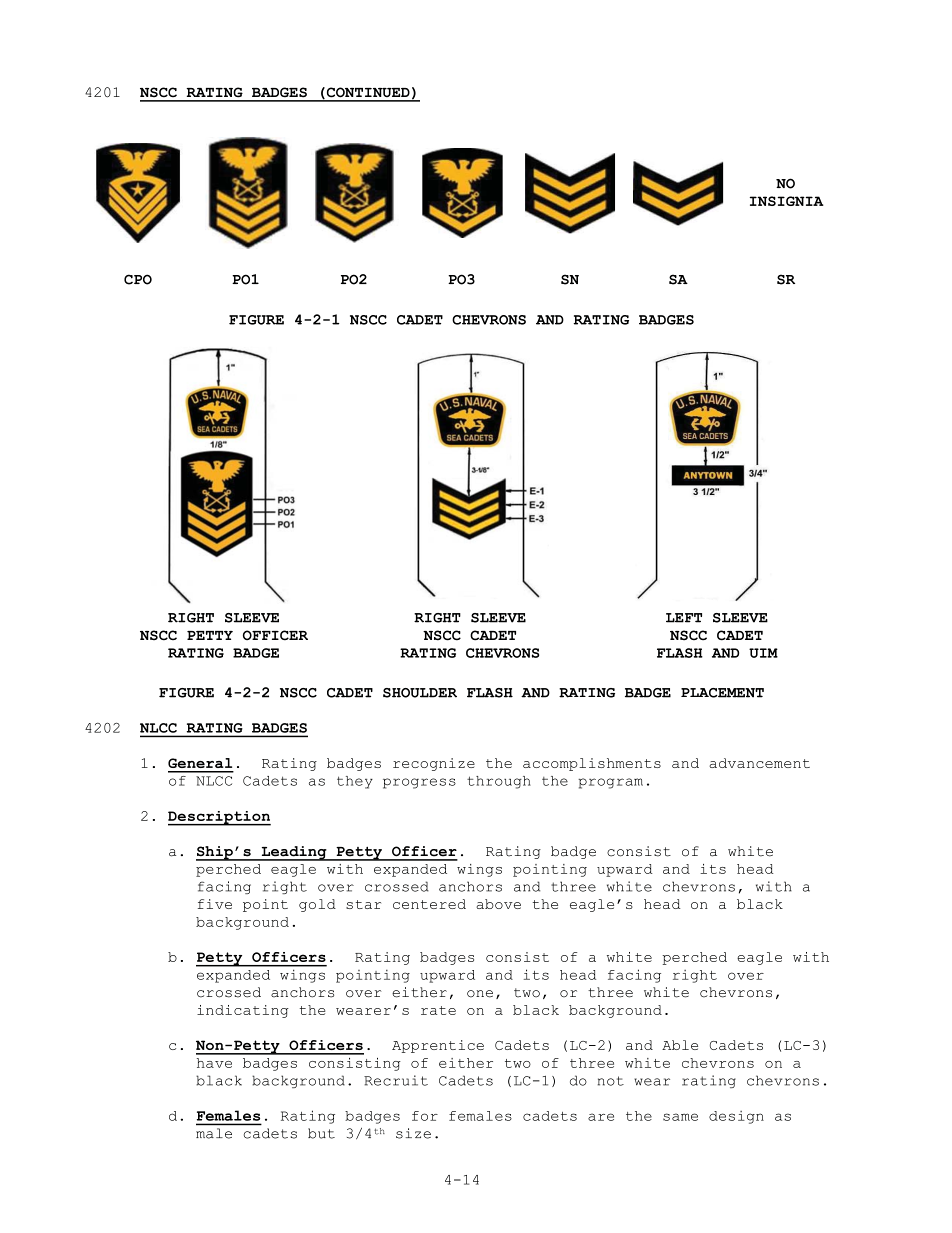  What do you see at coordinates (759, 763) in the document?
I see `advancement` at bounding box center [759, 763].
